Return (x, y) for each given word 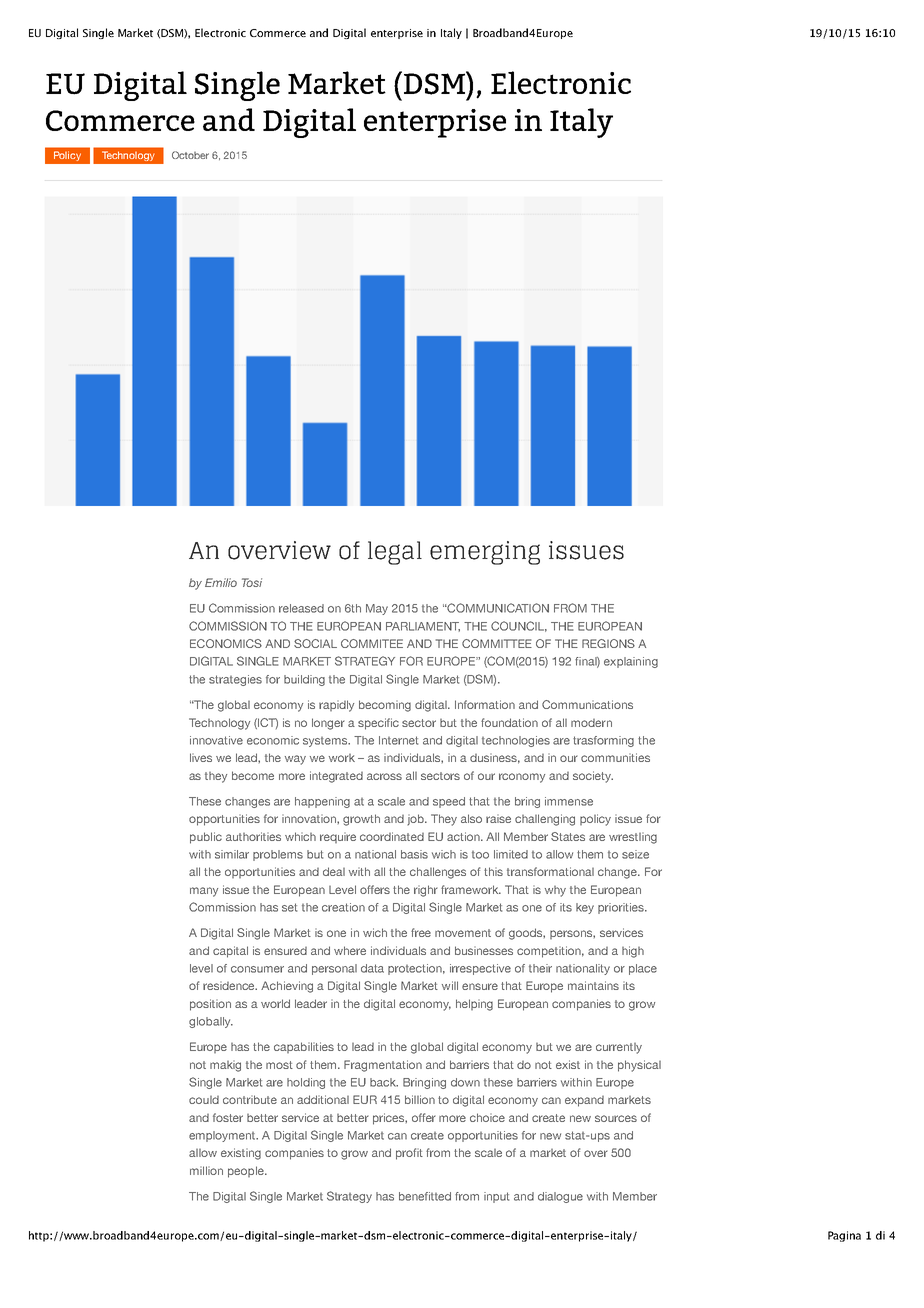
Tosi (252, 582)
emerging (485, 553)
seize (635, 854)
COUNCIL (519, 626)
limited (511, 854)
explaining (631, 662)
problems (278, 855)
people (247, 1172)
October (190, 155)
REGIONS (608, 643)
